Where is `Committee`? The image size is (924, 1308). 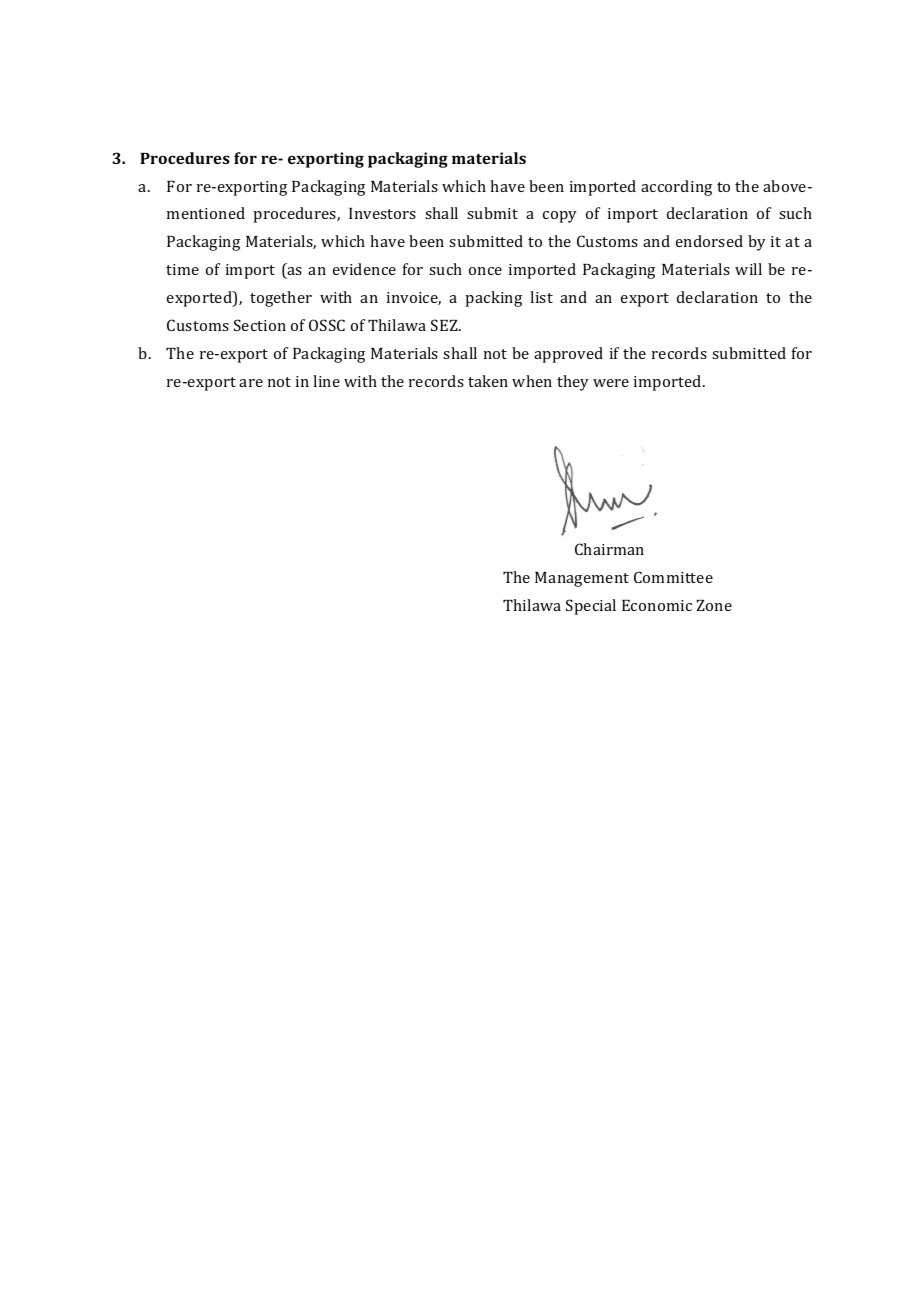
Committee is located at coordinates (673, 577).
